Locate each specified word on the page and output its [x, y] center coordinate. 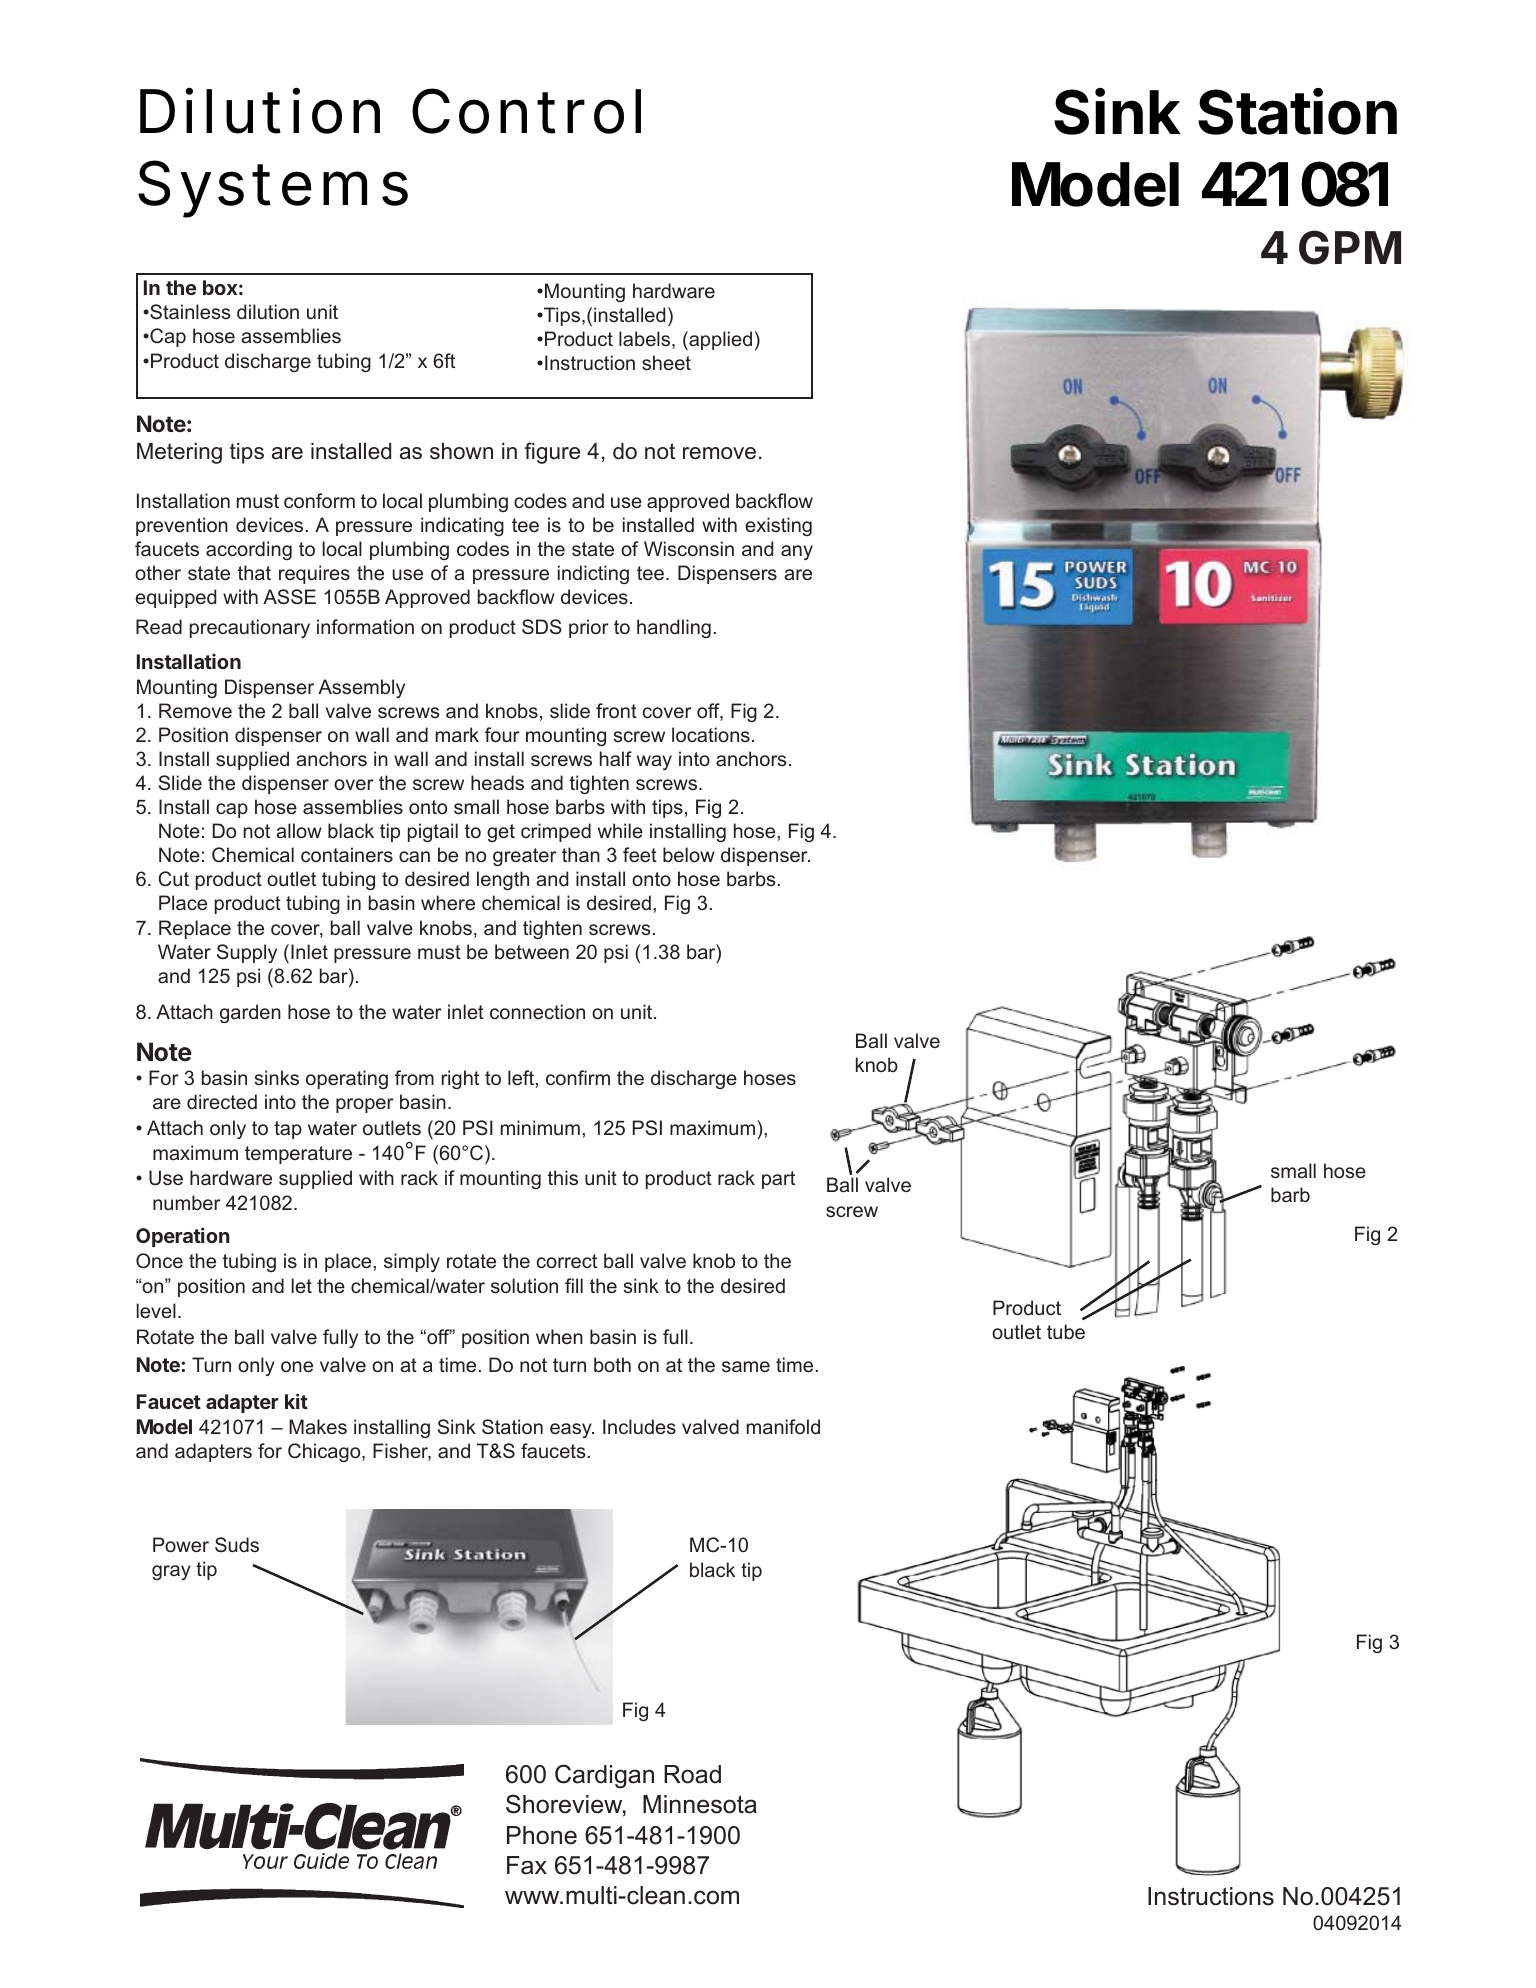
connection [537, 1011]
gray [171, 1572]
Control [526, 111]
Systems [273, 189]
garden [250, 1013]
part [778, 1180]
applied [719, 340]
